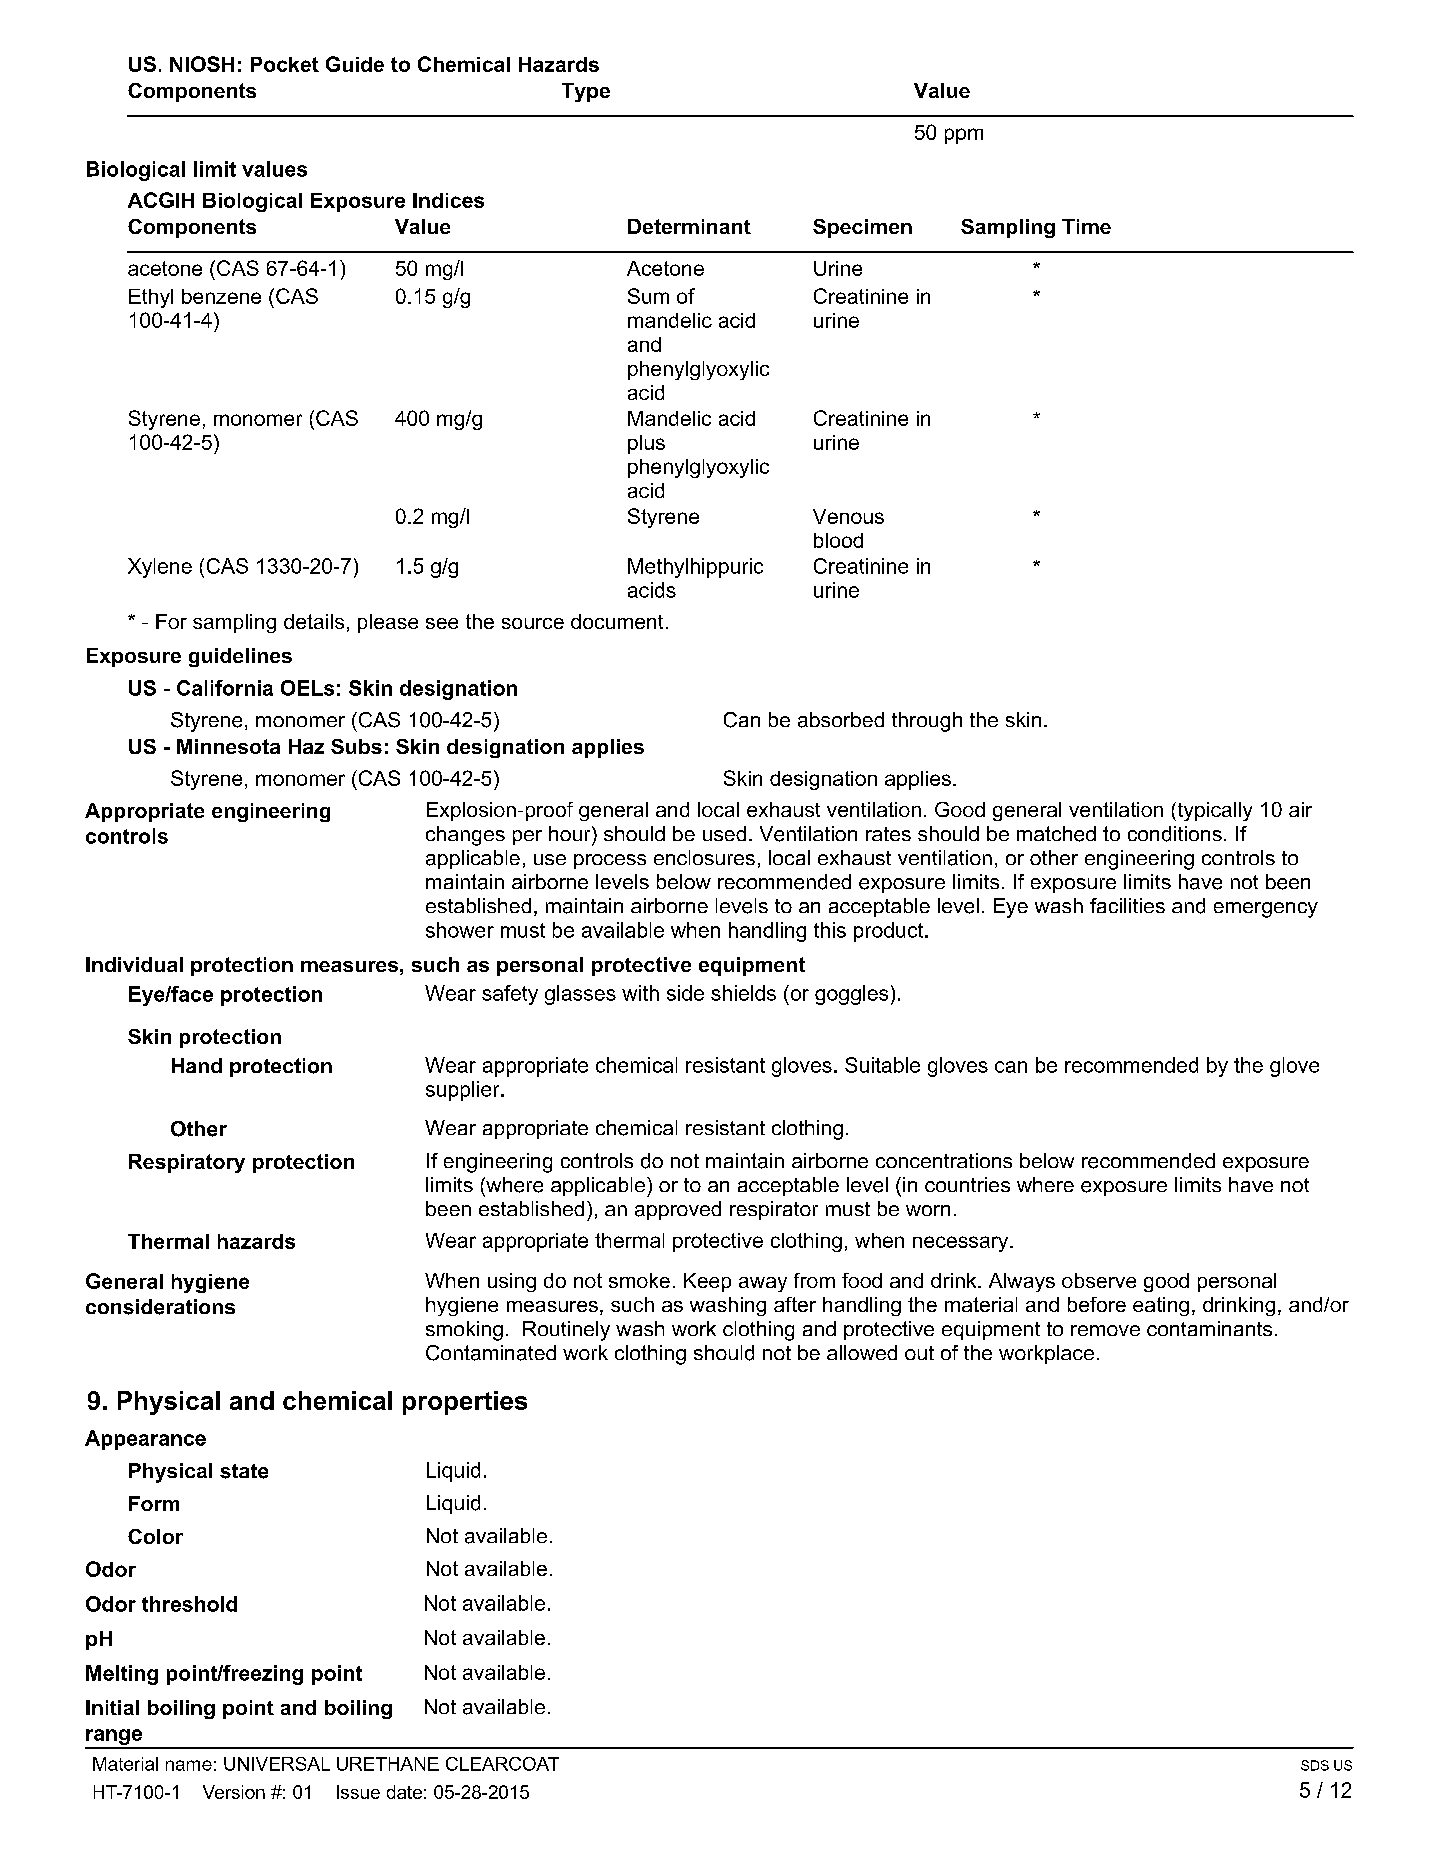 Image resolution: width=1445 pixels, height=1869 pixels. What do you see at coordinates (202, 64) in the screenshot?
I see `NIOSH` at bounding box center [202, 64].
